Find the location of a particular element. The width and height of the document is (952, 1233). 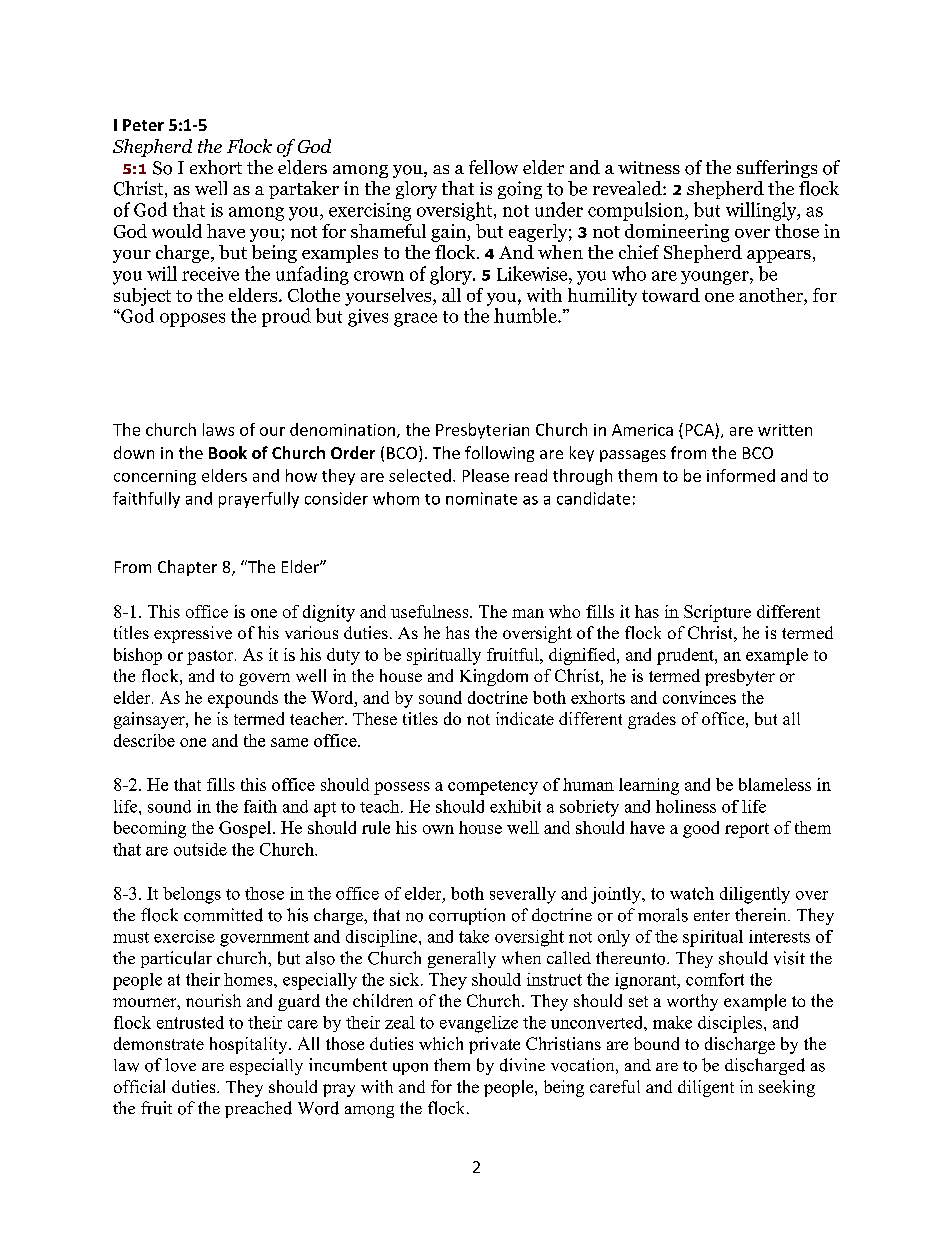

competency is located at coordinates (493, 787).
